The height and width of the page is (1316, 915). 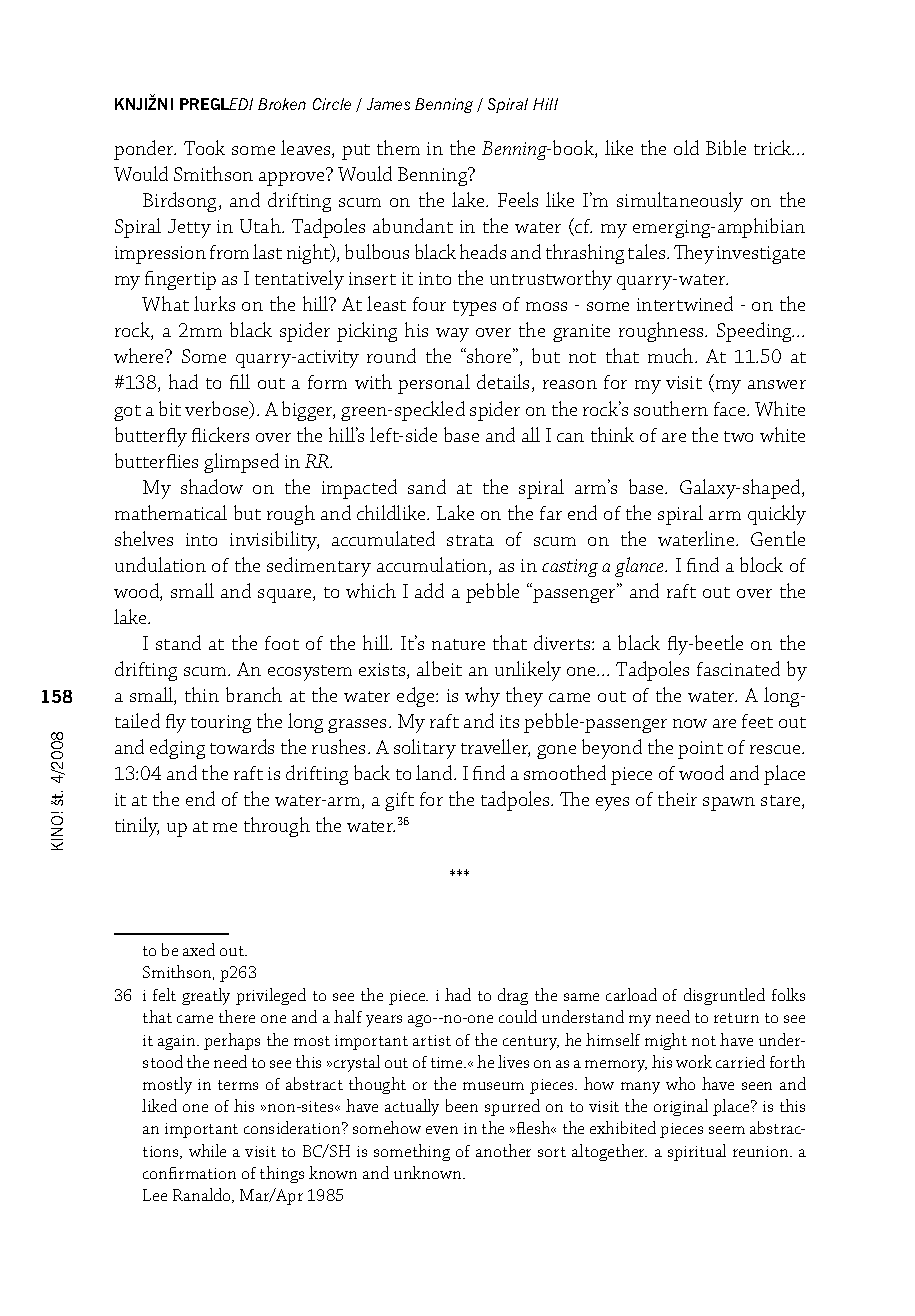 What do you see at coordinates (214, 303) in the page?
I see `lurks` at bounding box center [214, 303].
